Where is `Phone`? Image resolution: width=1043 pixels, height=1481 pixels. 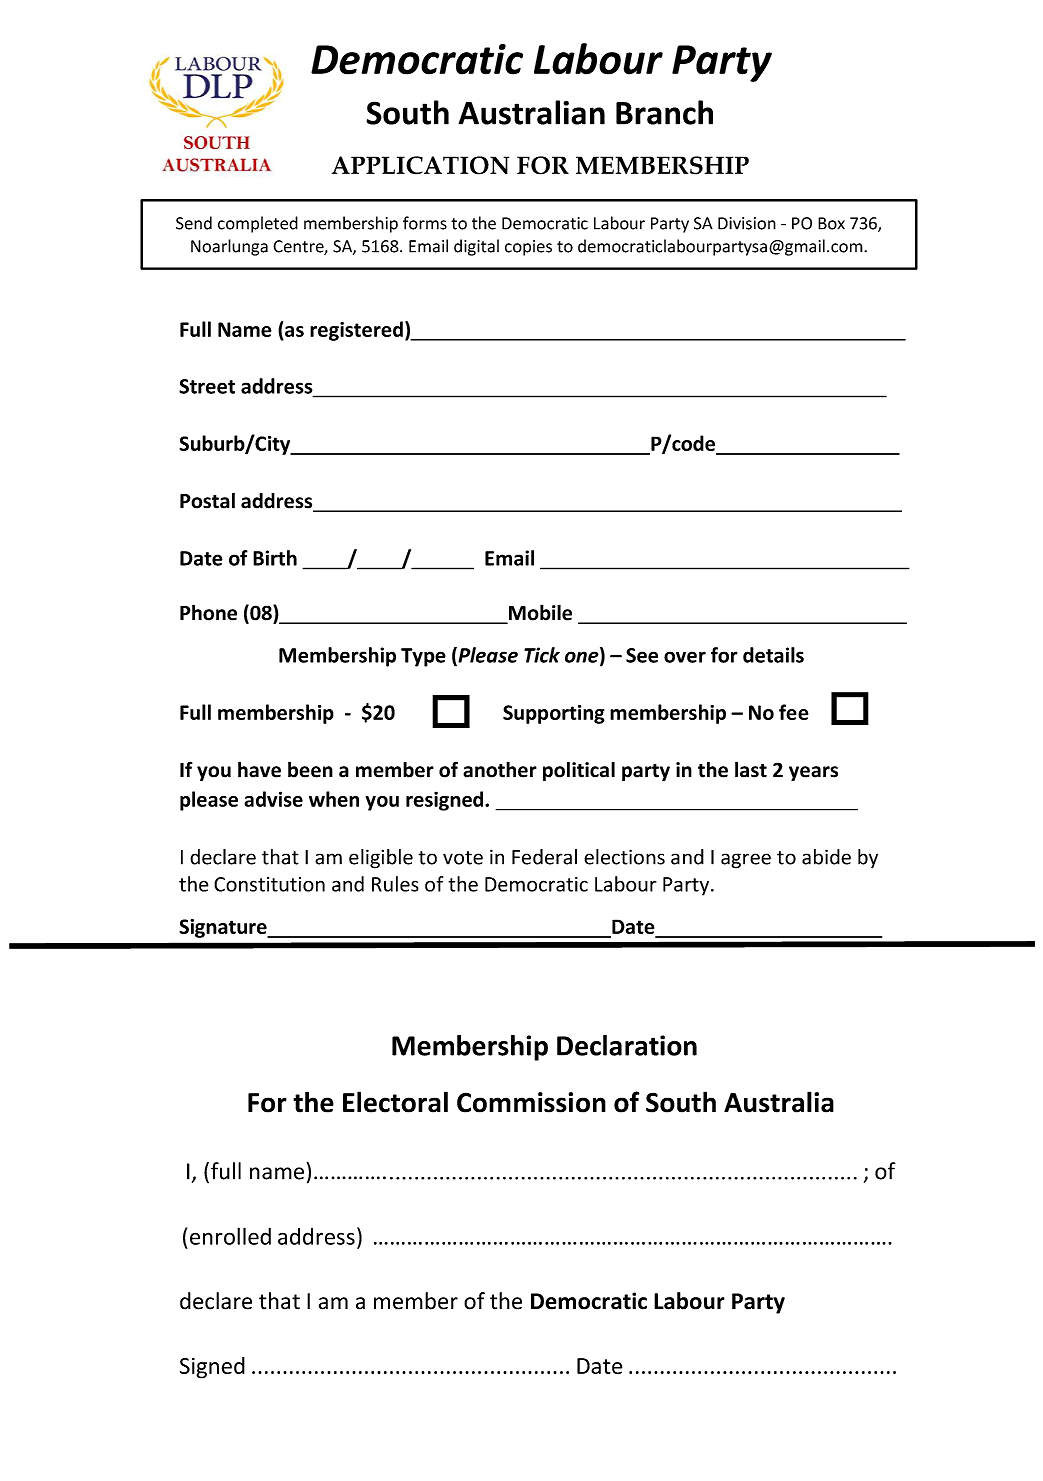 Phone is located at coordinates (208, 612).
